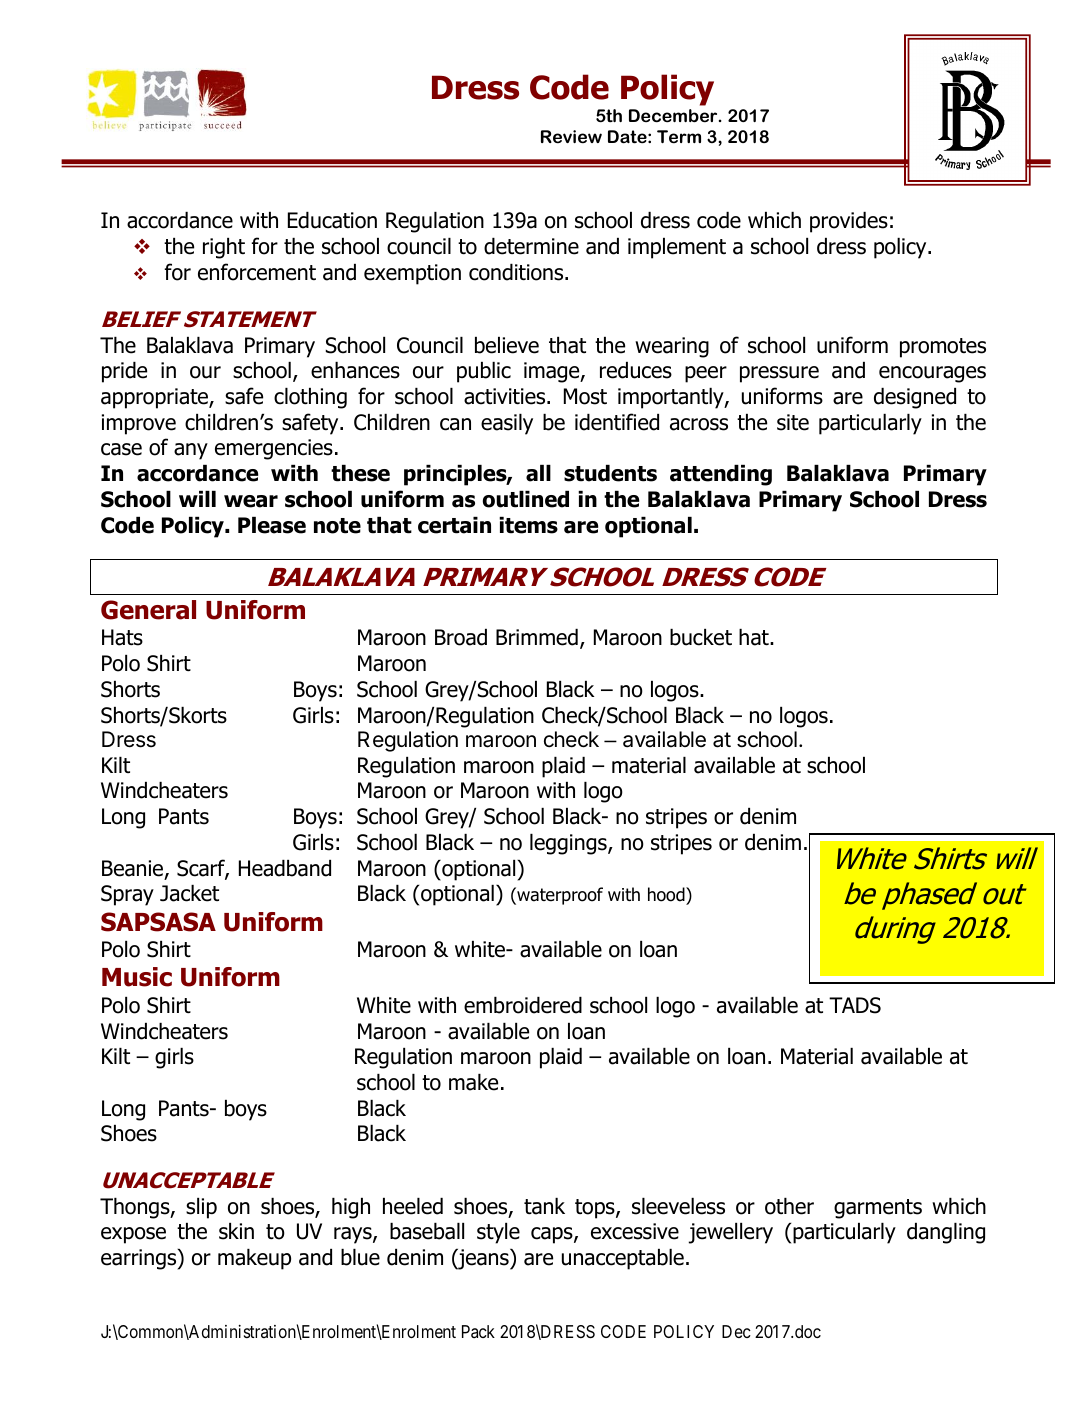 This screenshot has width=1088, height=1407. What do you see at coordinates (537, 637) in the screenshot?
I see `Brimmed` at bounding box center [537, 637].
